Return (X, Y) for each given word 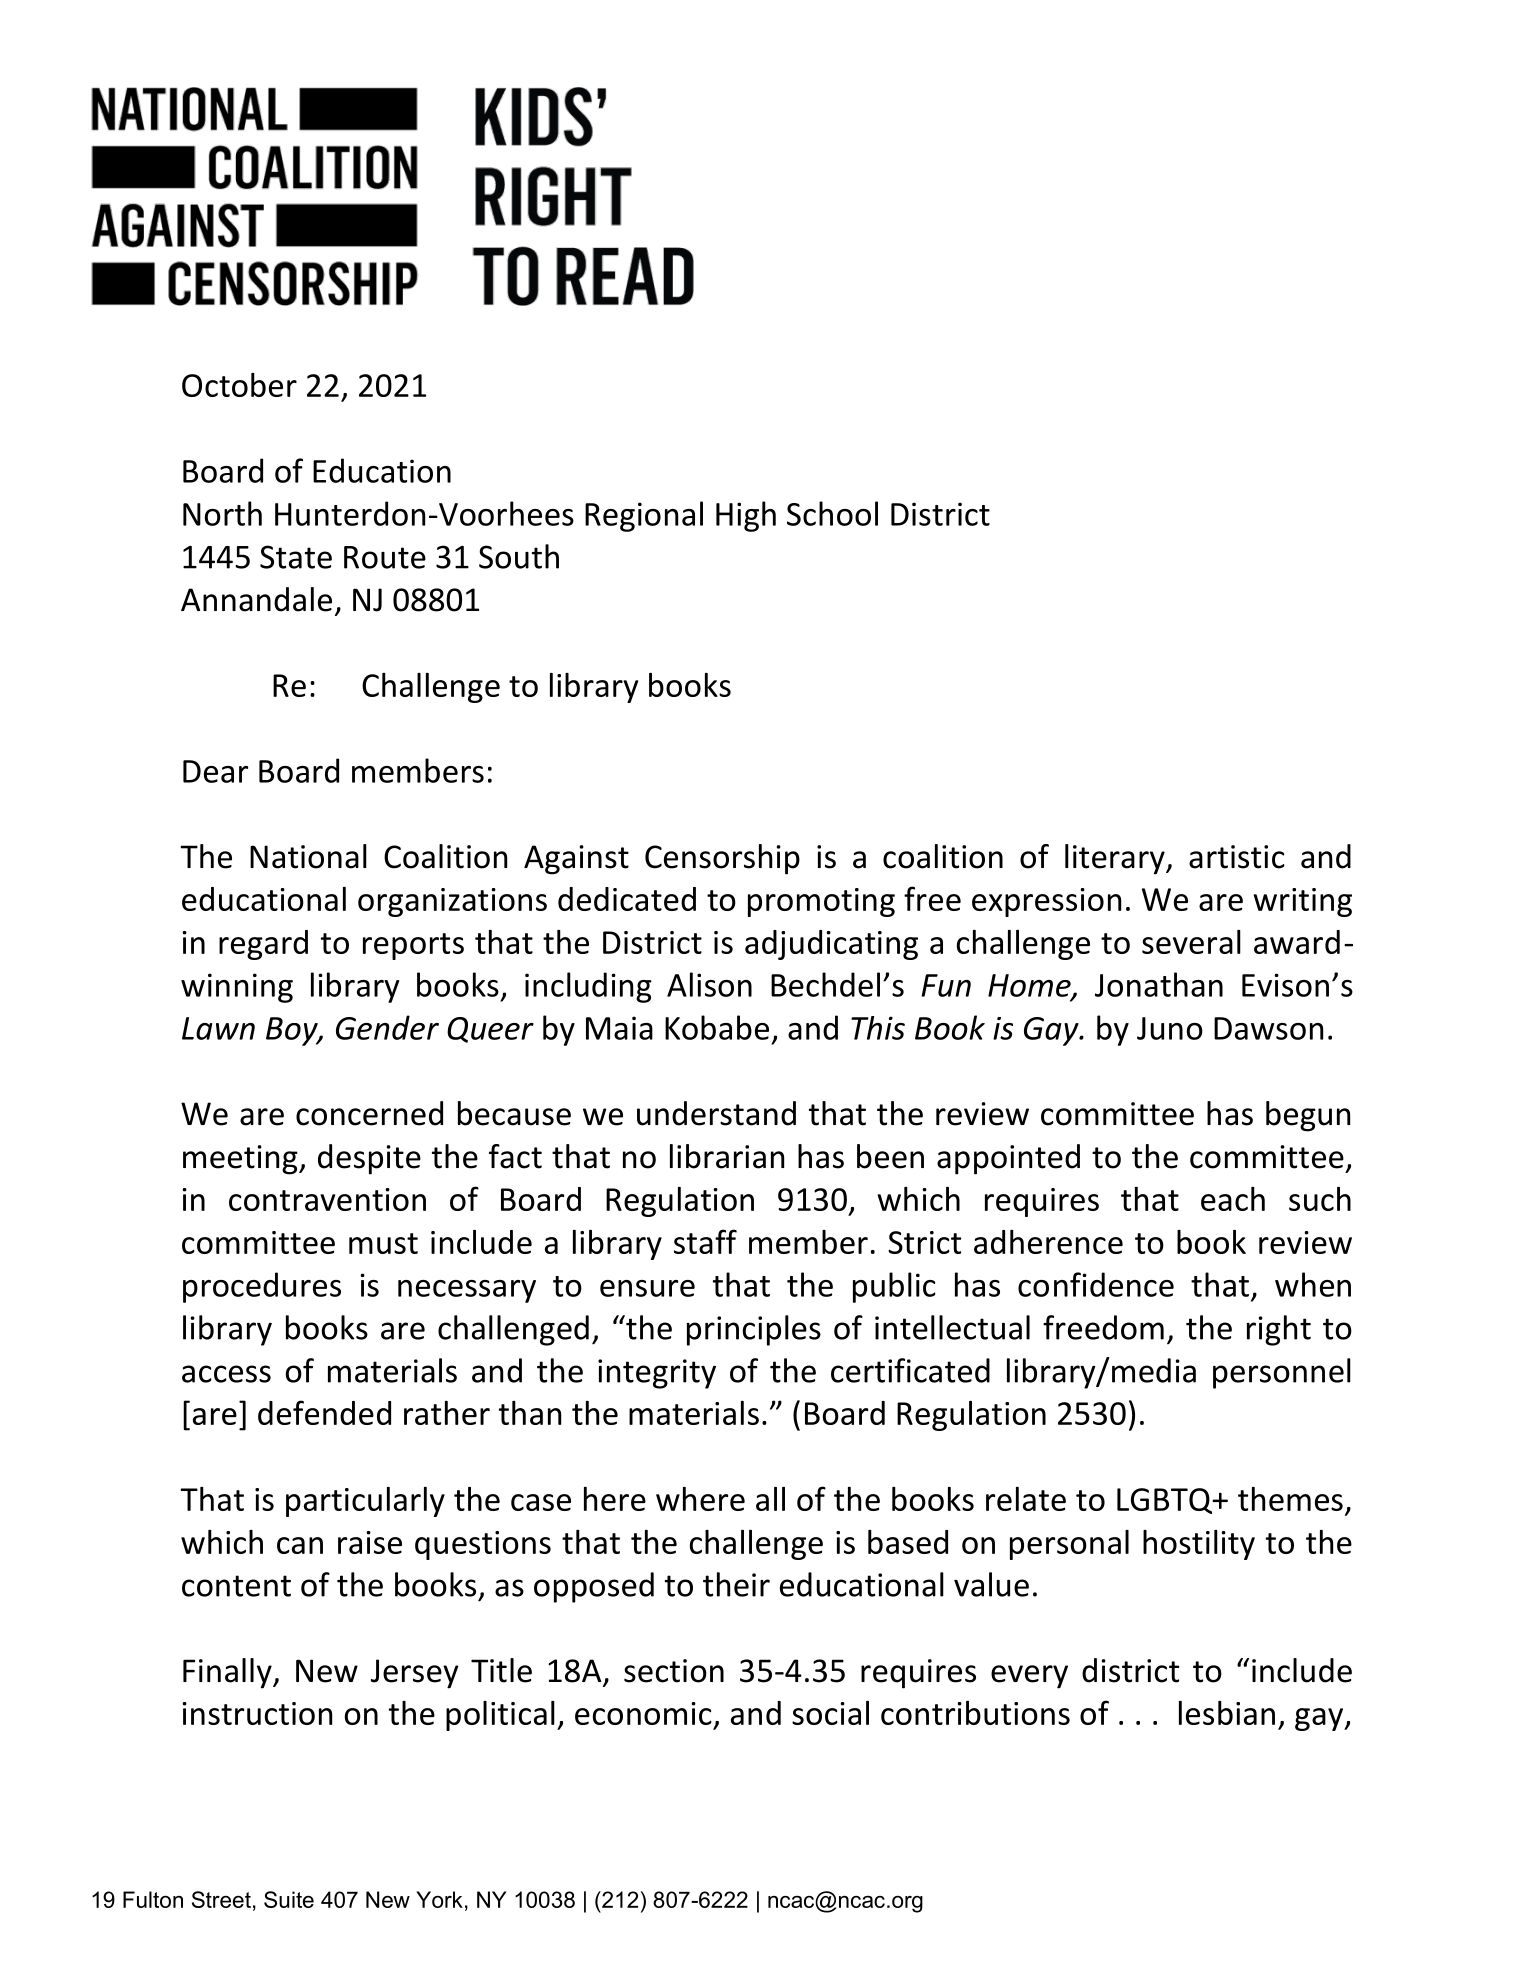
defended (324, 1412)
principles (754, 1330)
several (1191, 942)
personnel (1282, 1373)
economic (643, 1713)
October (239, 385)
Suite (289, 1899)
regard (263, 945)
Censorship (722, 859)
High (746, 516)
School (832, 513)
